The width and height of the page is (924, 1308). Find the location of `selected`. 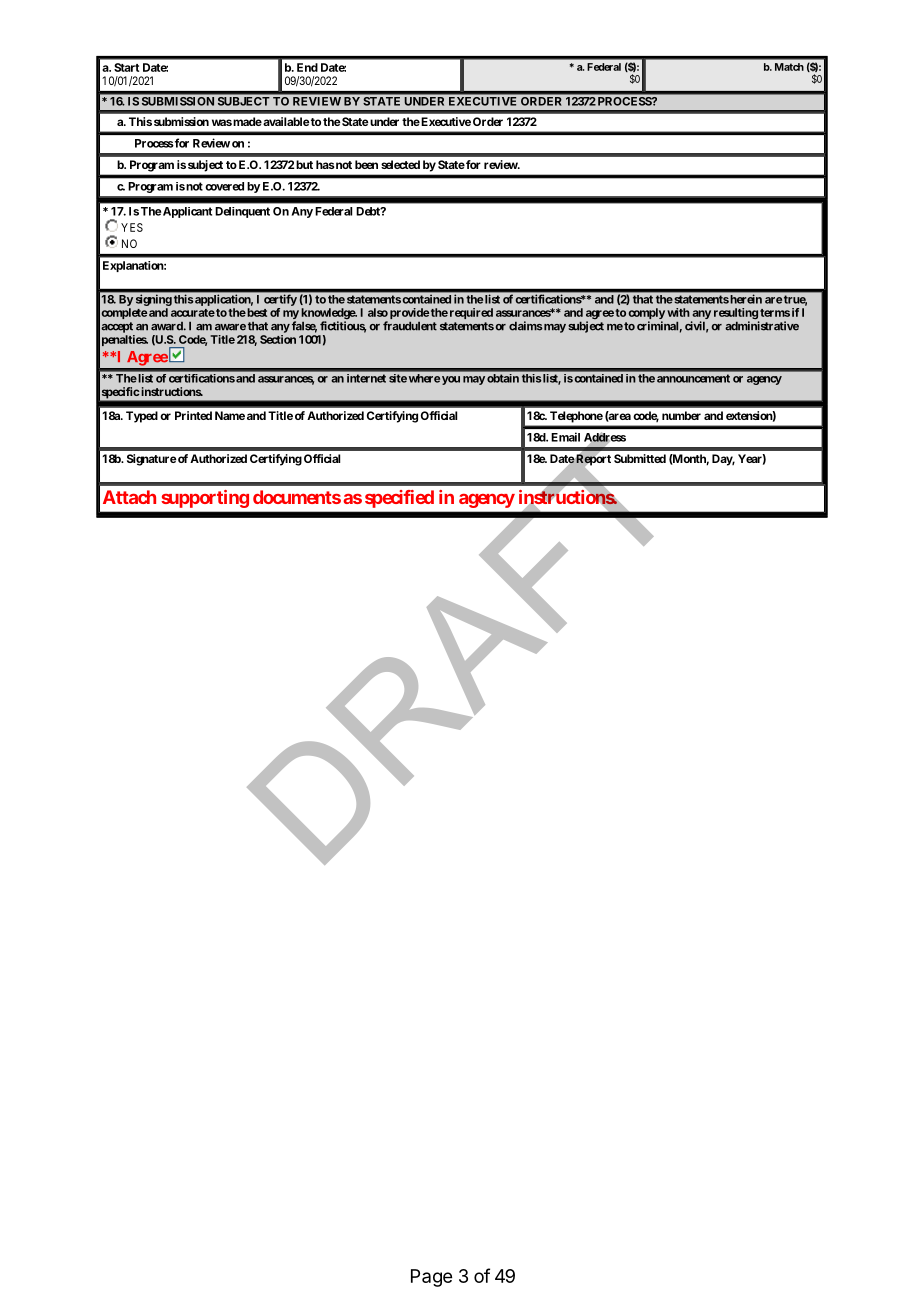

selected is located at coordinates (400, 164).
